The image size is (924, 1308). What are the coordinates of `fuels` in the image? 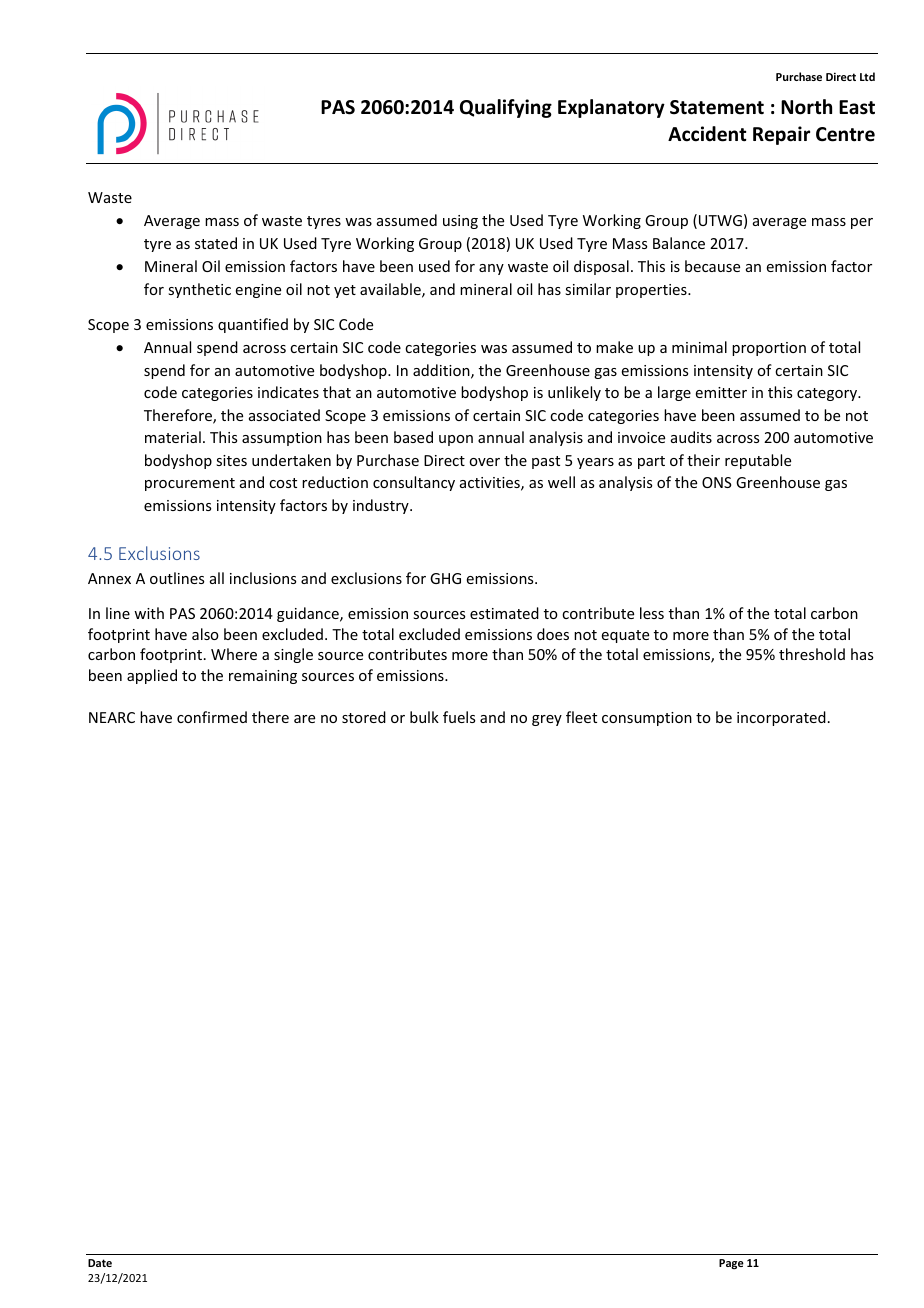 It's located at (459, 717).
